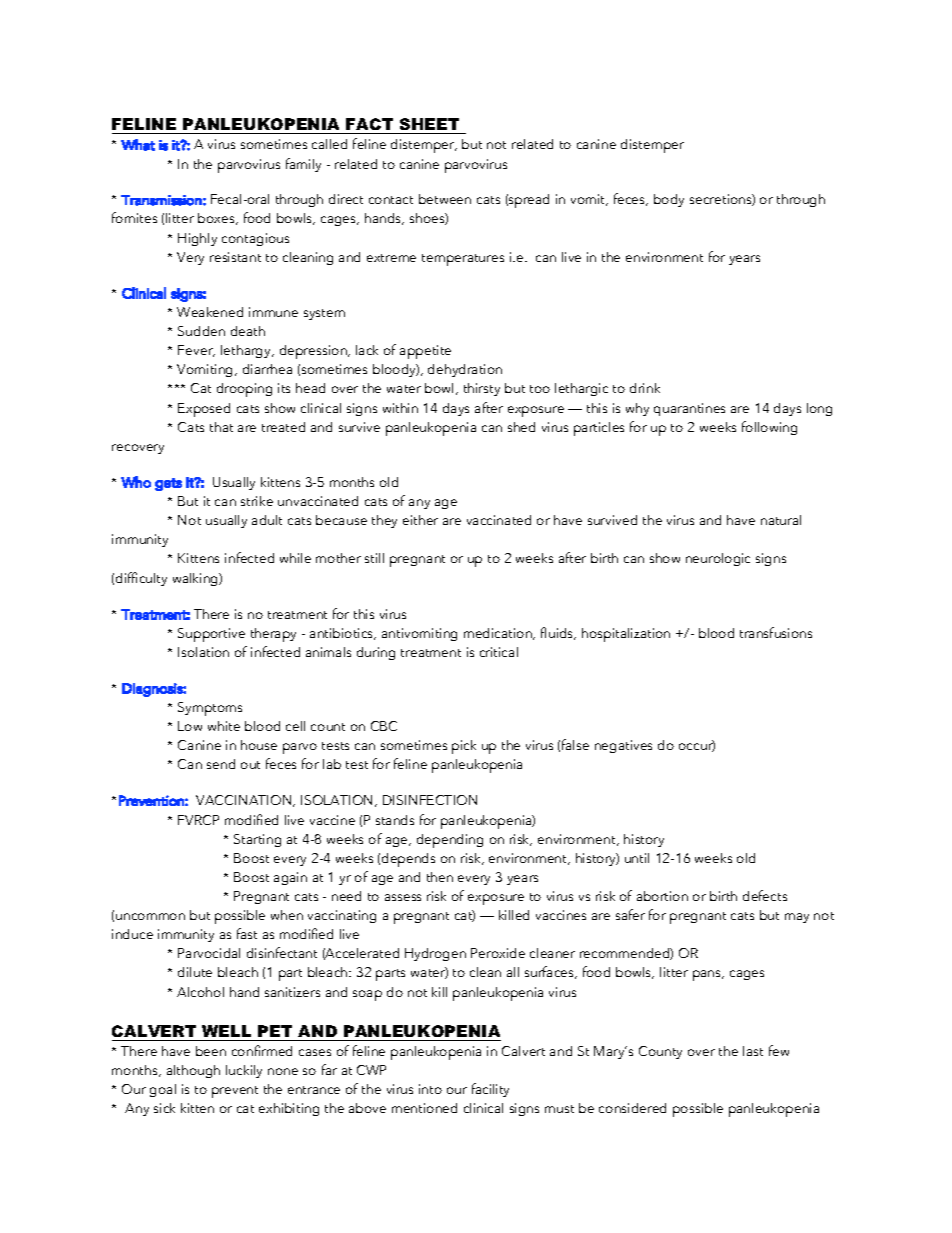  I want to click on medication, so click(499, 634).
